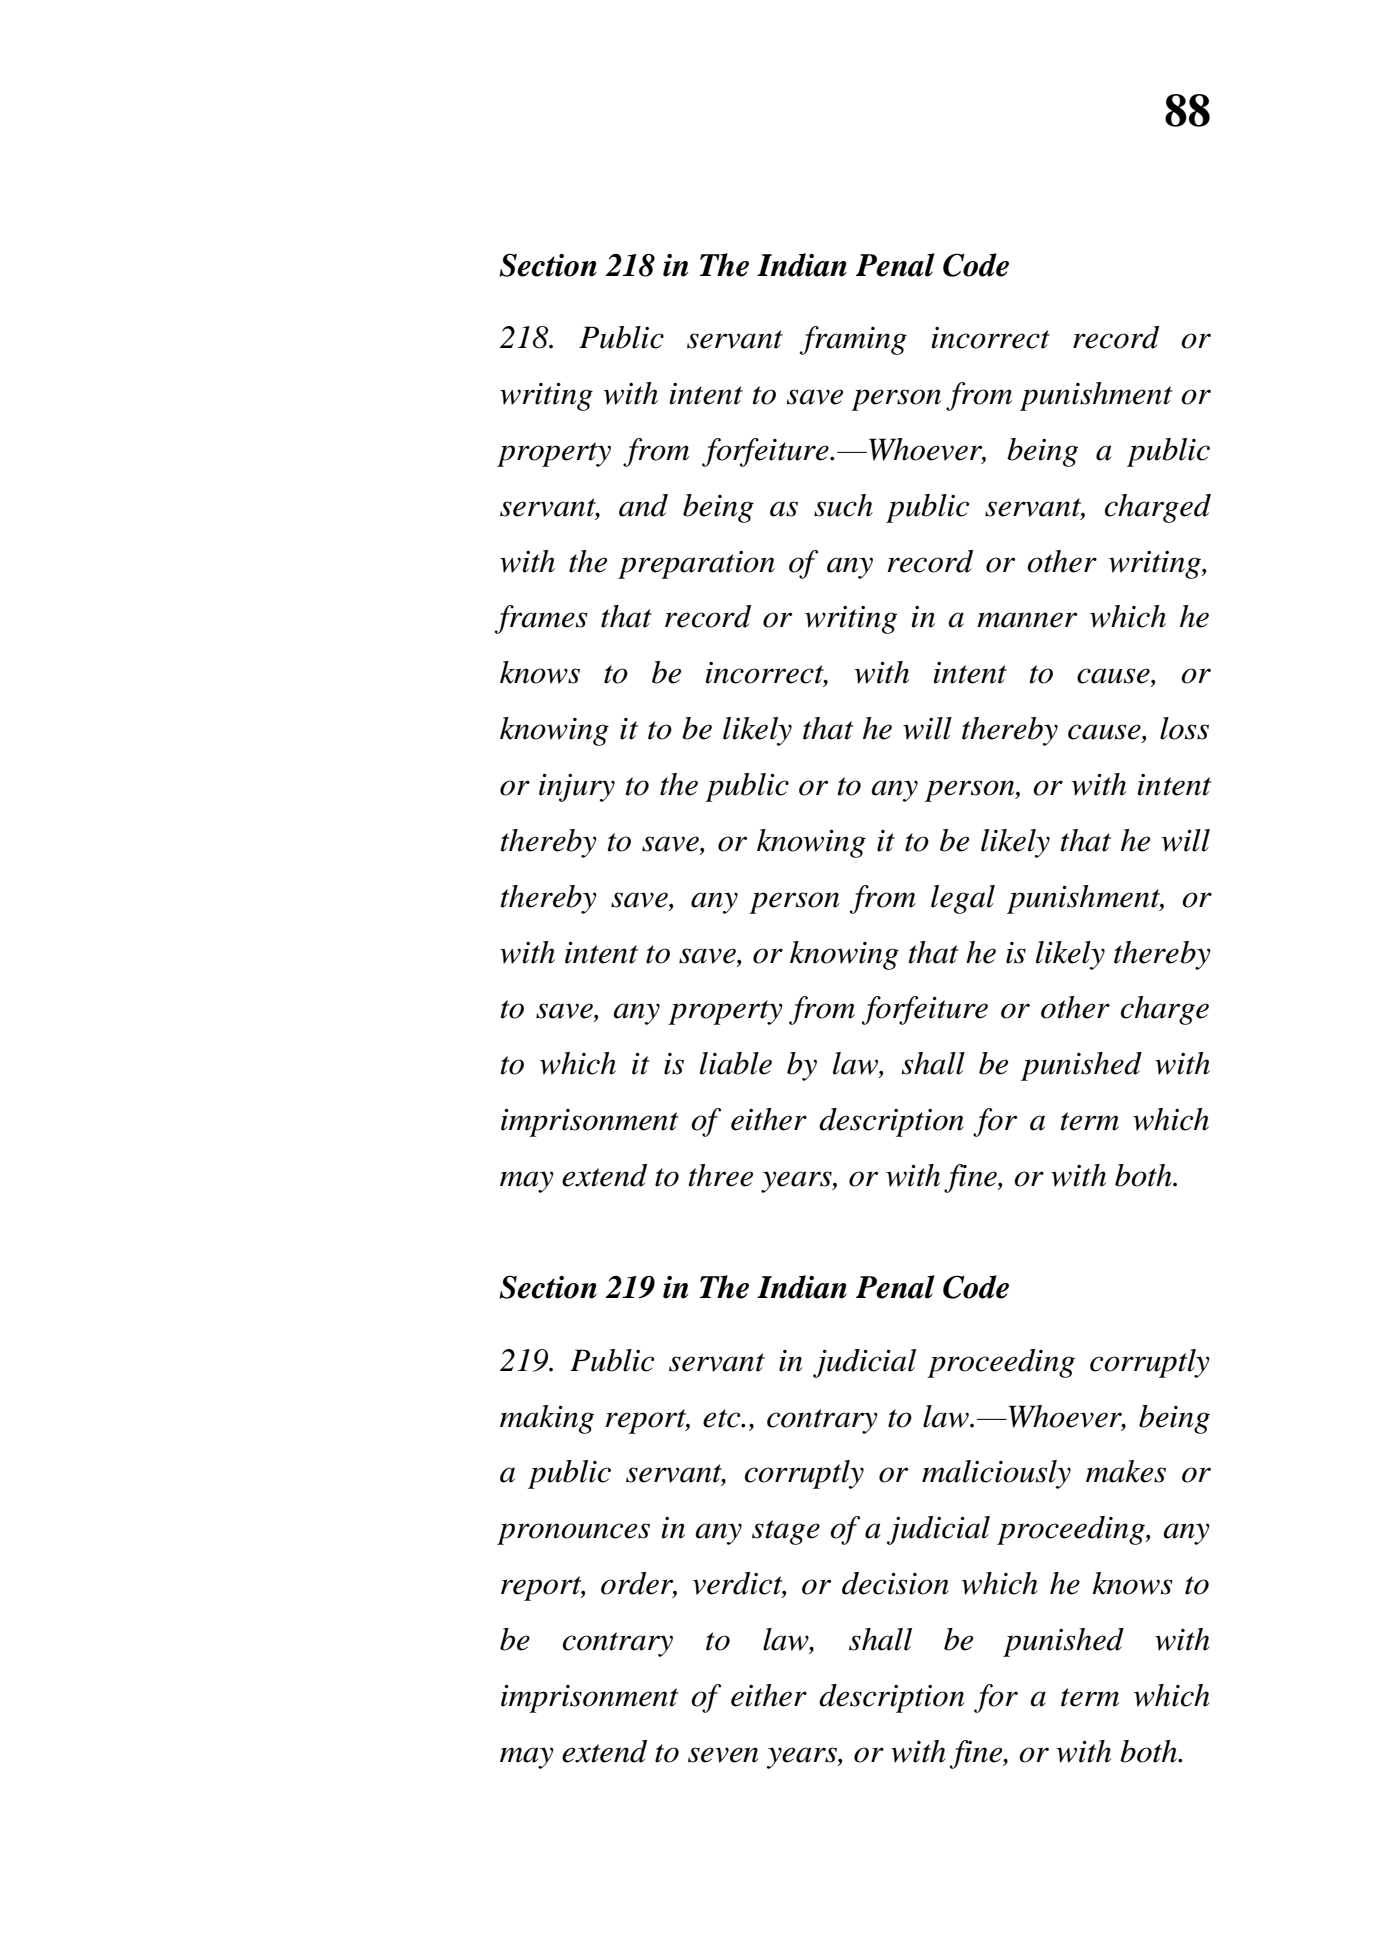 This screenshot has height=1947, width=1377. Describe the element at coordinates (895, 1583) in the screenshot. I see `decision` at that location.
